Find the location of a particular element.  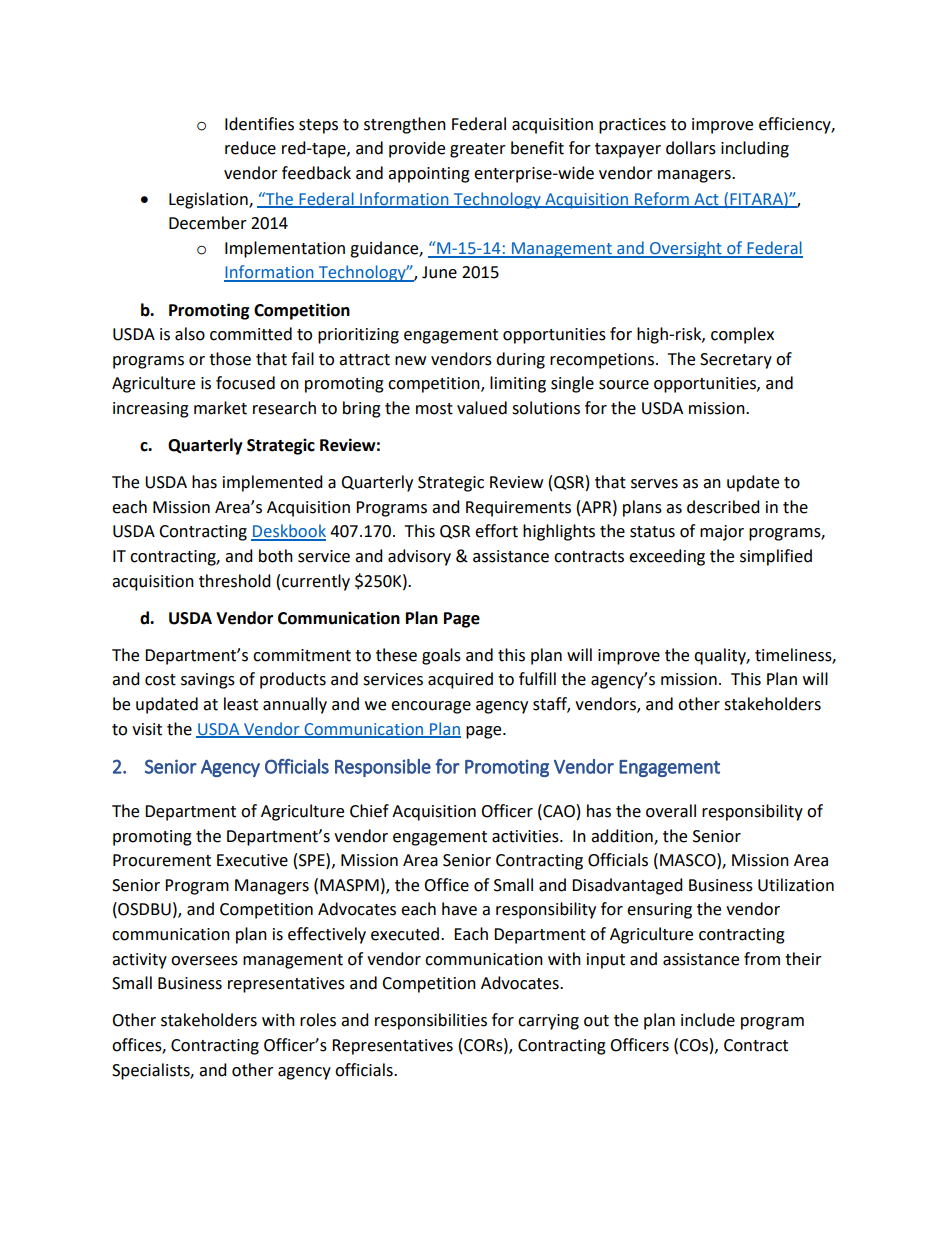

described is located at coordinates (723, 507).
